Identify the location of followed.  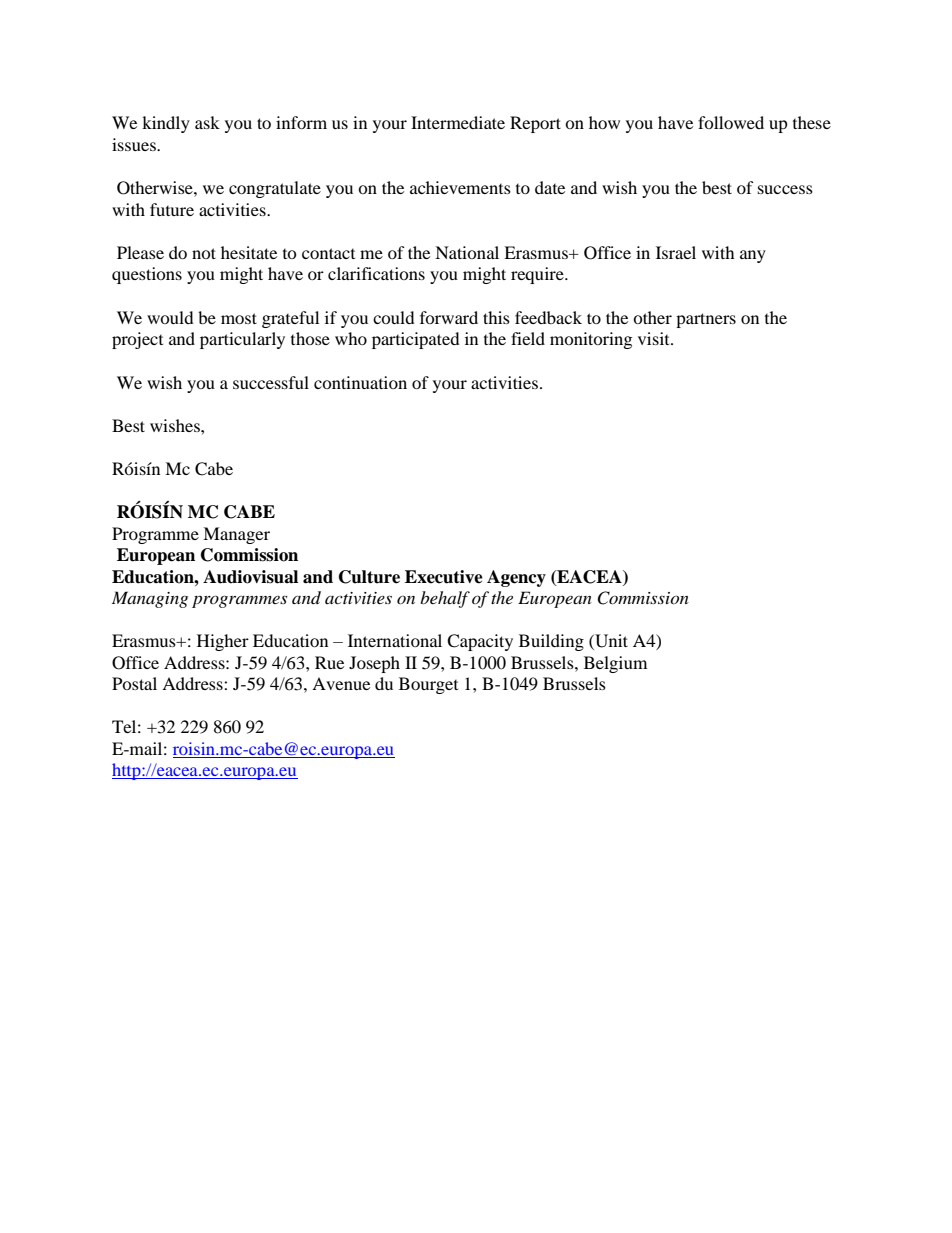
(731, 122).
